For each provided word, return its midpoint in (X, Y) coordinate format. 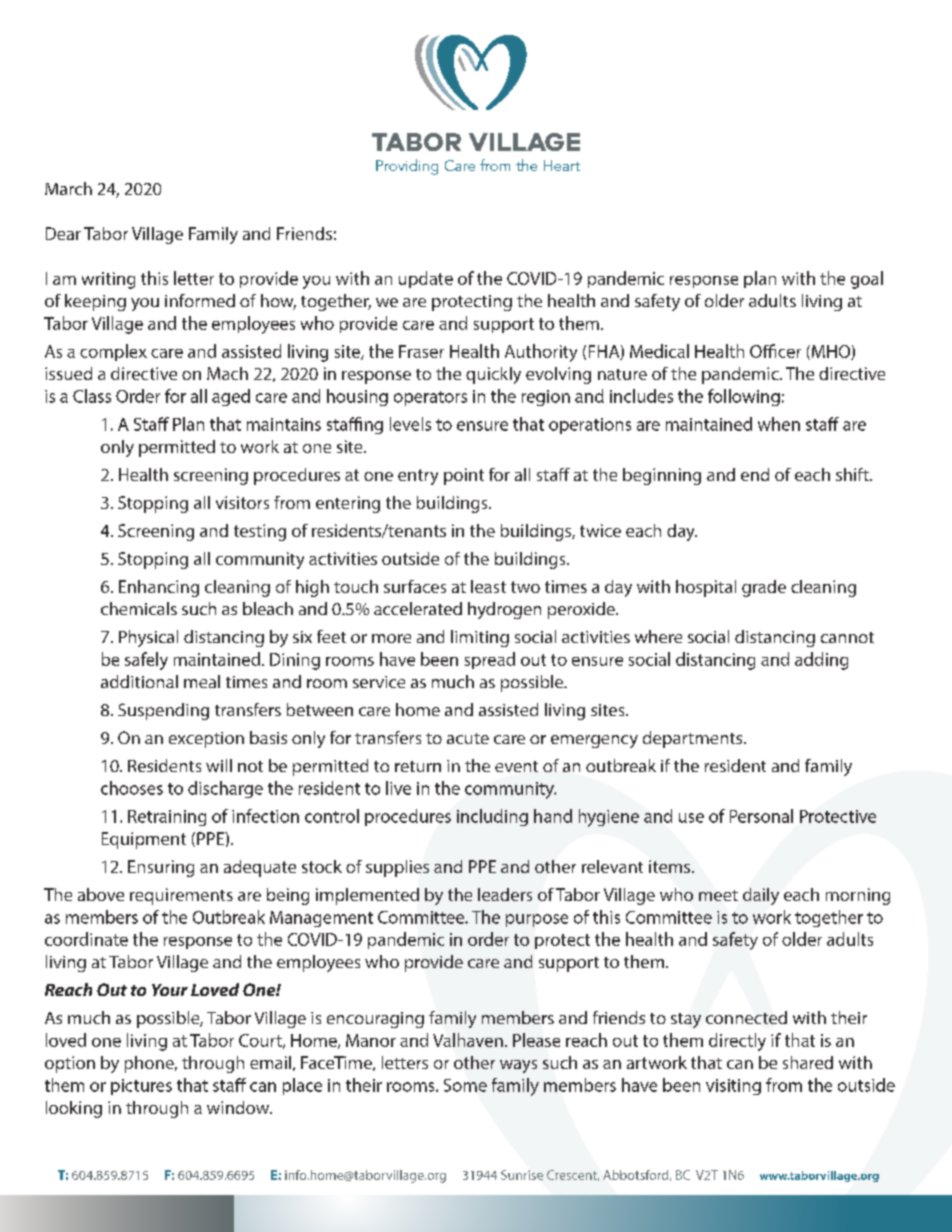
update (426, 279)
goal (867, 280)
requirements (181, 896)
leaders (505, 894)
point (464, 476)
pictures (141, 1087)
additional (139, 681)
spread (490, 660)
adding (821, 661)
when (779, 424)
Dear (63, 233)
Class (92, 396)
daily (761, 896)
